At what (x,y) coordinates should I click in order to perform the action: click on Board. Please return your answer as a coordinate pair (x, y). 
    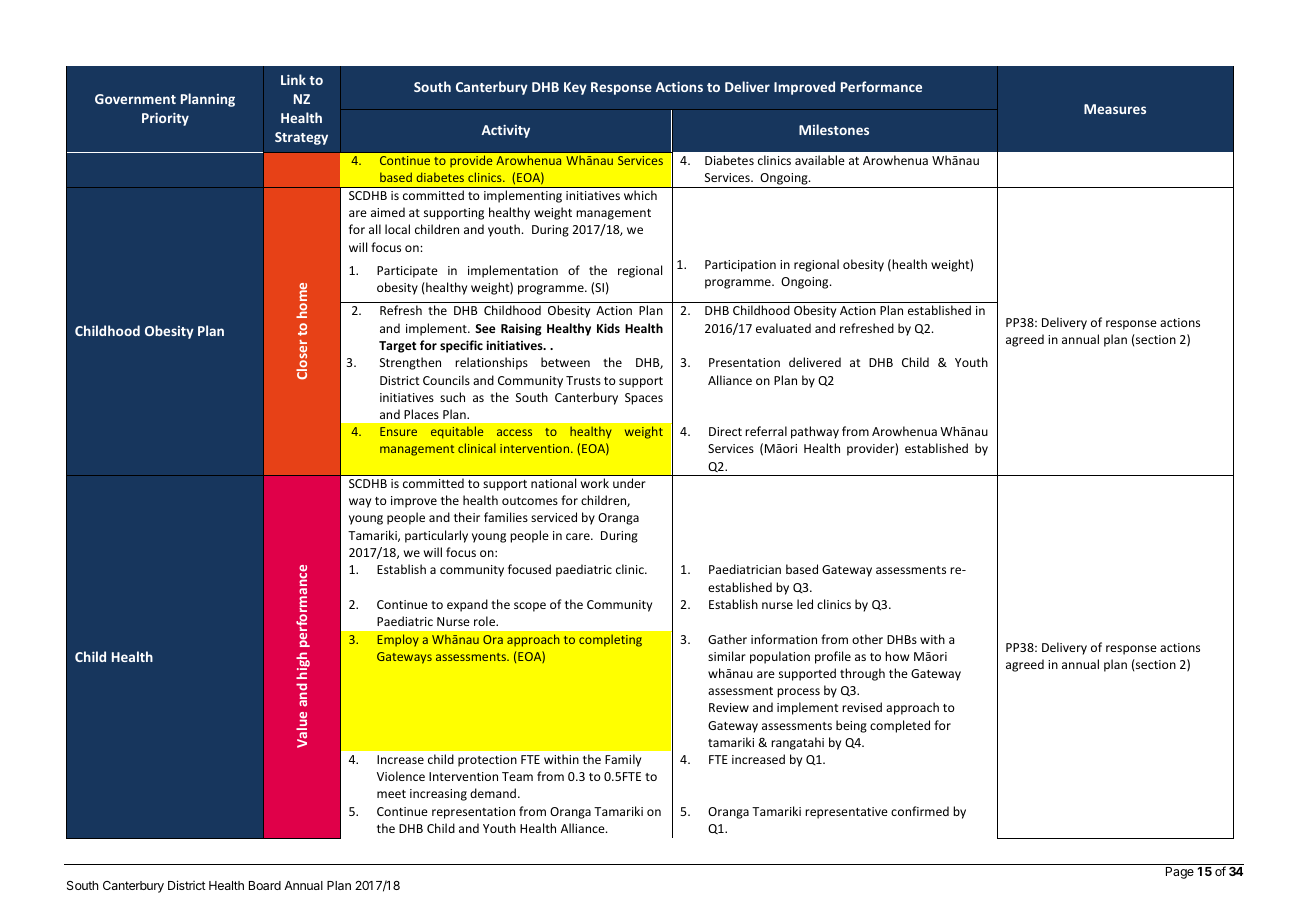
    Looking at the image, I should click on (265, 885).
